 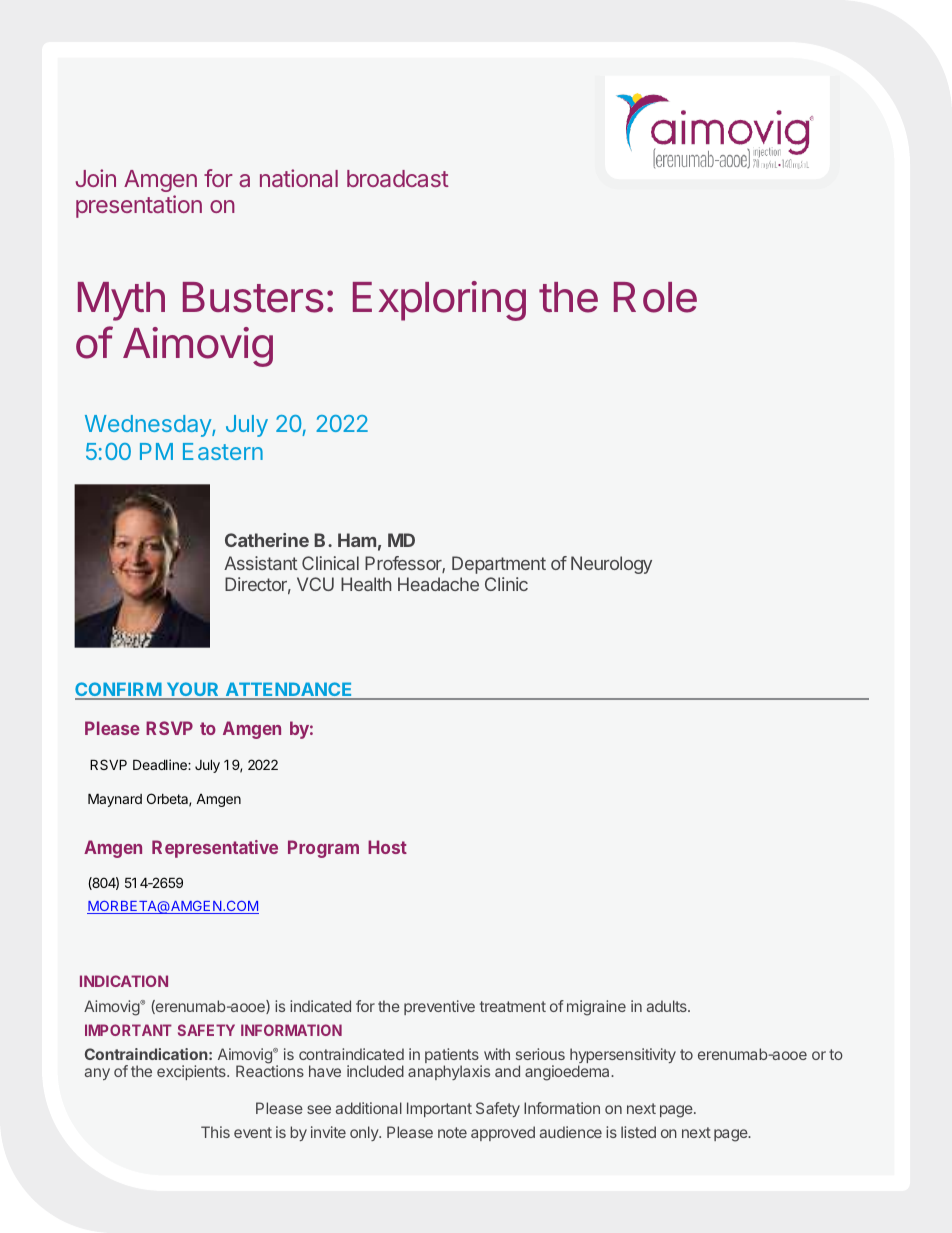 I want to click on Role, so click(x=655, y=297).
